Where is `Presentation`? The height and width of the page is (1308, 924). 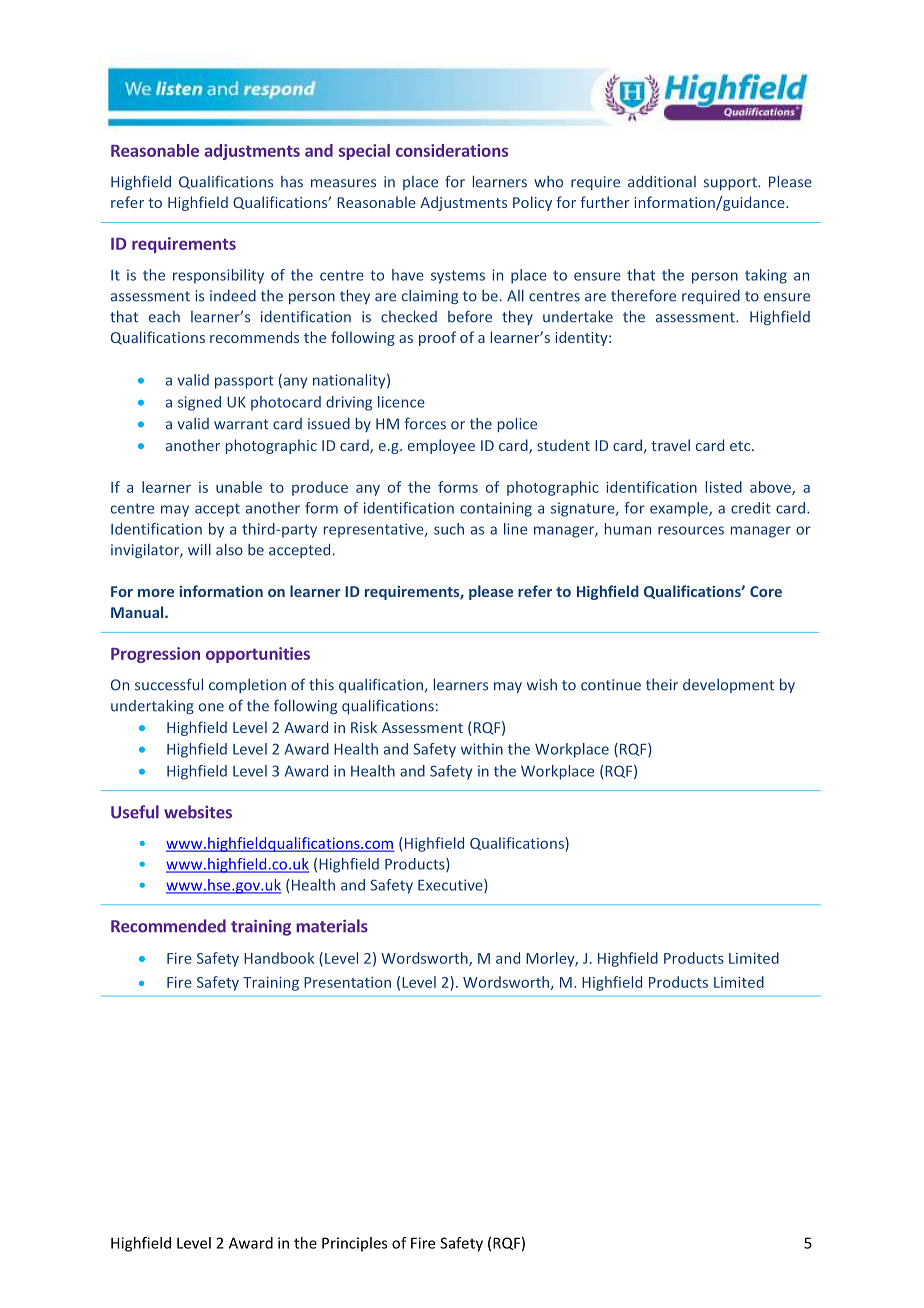
Presentation is located at coordinates (347, 982).
